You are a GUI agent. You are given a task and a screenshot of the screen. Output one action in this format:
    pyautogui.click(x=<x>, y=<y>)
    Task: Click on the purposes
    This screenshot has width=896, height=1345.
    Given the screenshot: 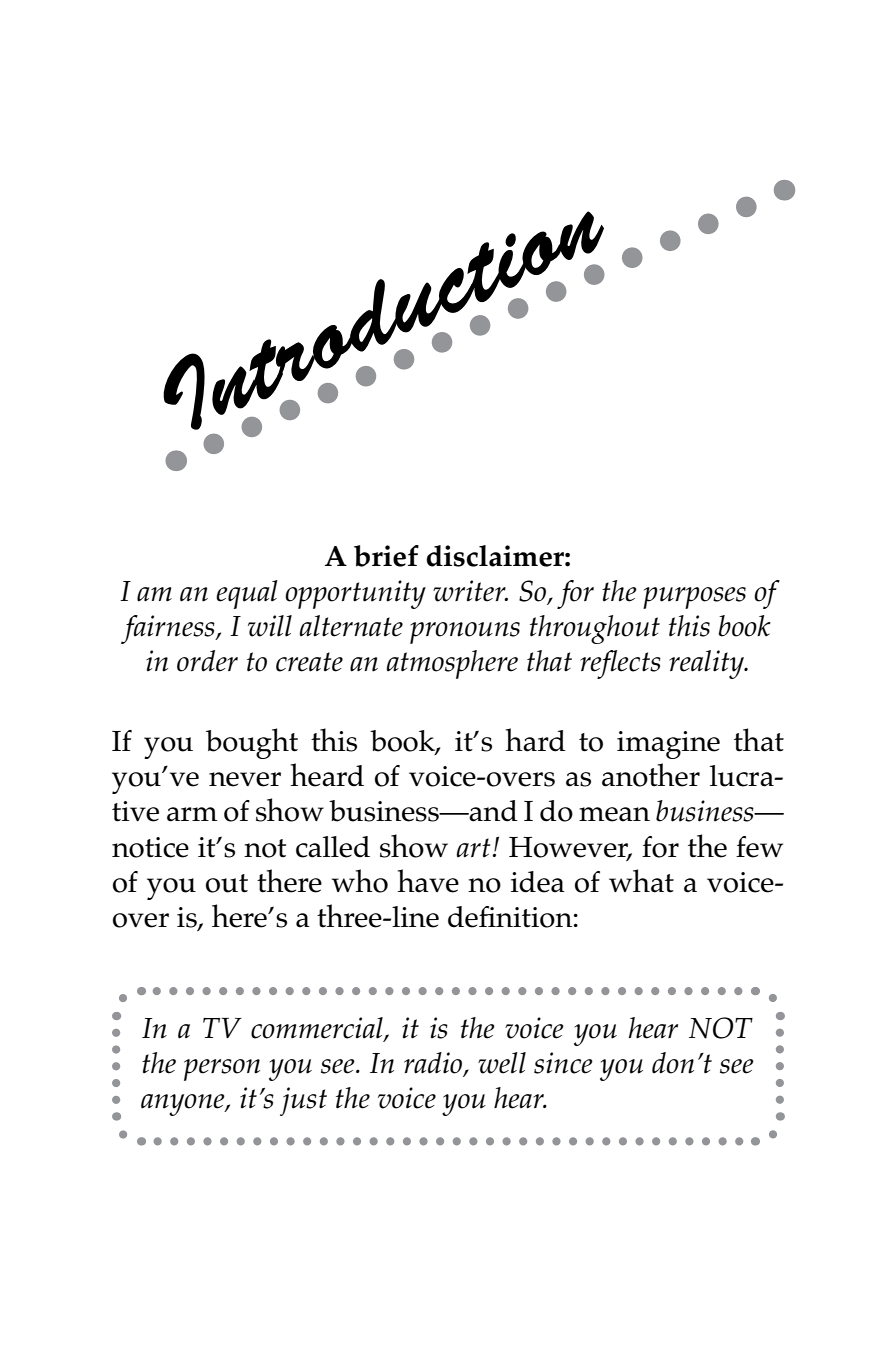 What is the action you would take?
    pyautogui.click(x=694, y=598)
